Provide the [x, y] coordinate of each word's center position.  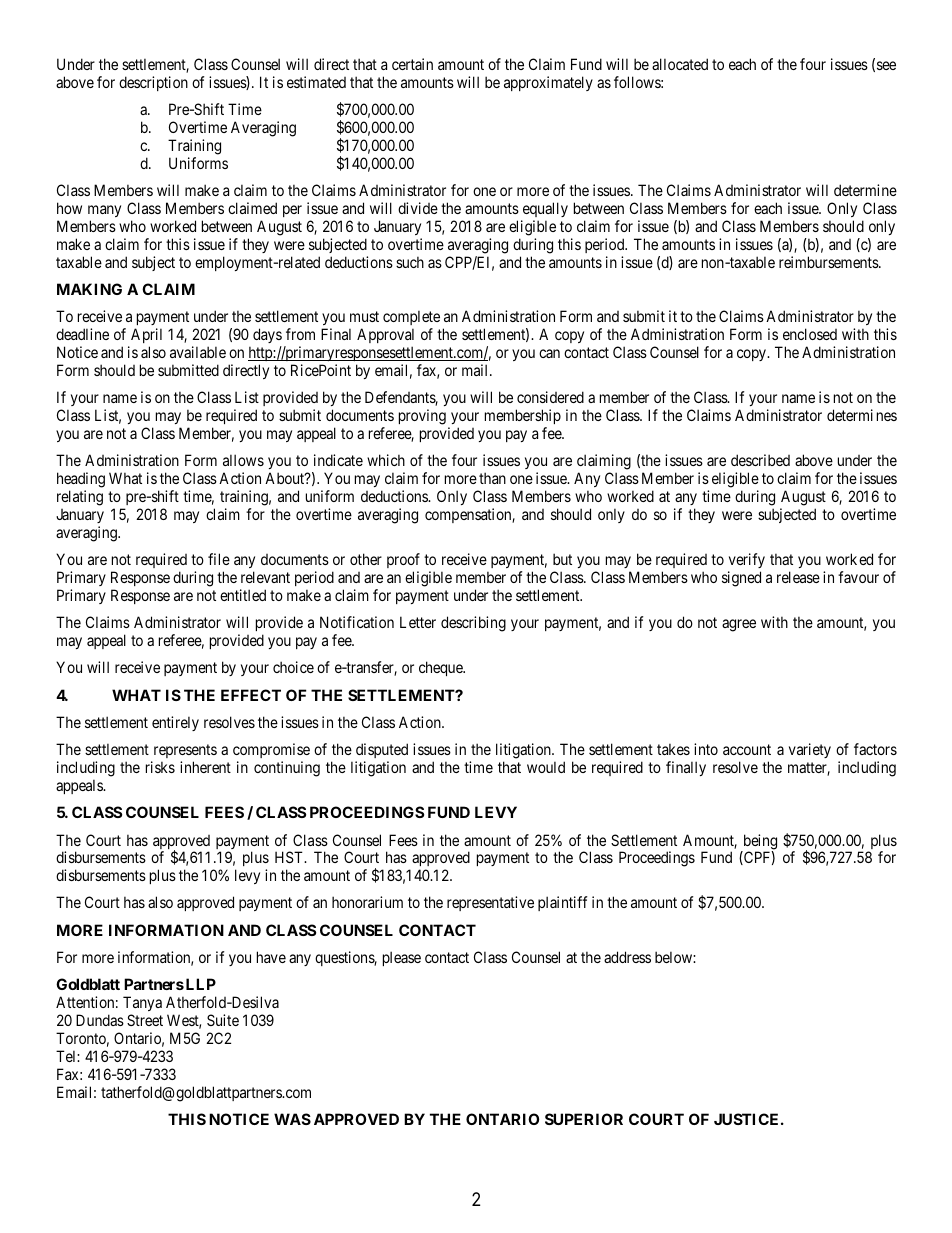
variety [810, 750]
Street [145, 1020]
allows [243, 460]
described [760, 460]
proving [422, 417]
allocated [680, 64]
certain [412, 64]
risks [160, 767]
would [546, 767]
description [153, 83]
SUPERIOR [584, 1119]
